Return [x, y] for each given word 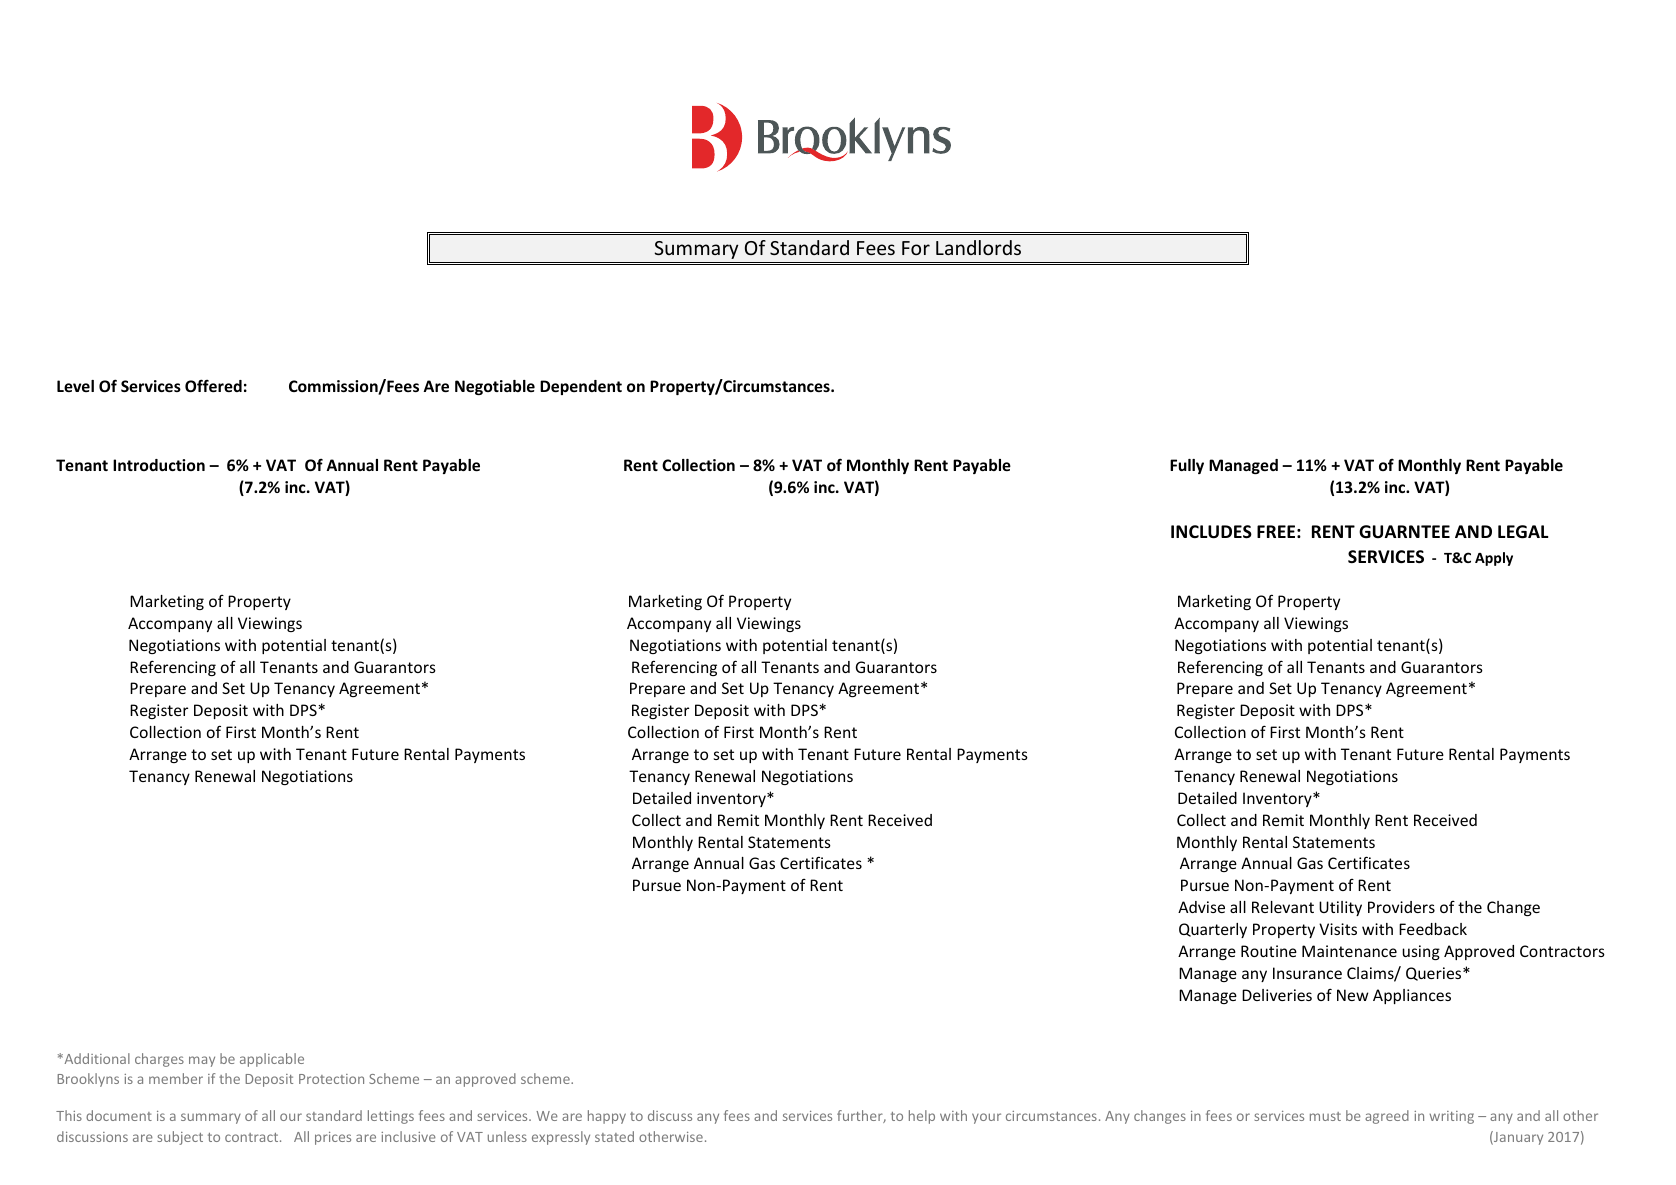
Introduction [159, 465]
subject [180, 1138]
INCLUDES [1211, 532]
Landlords [978, 247]
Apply [1494, 559]
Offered [213, 385]
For [916, 248]
